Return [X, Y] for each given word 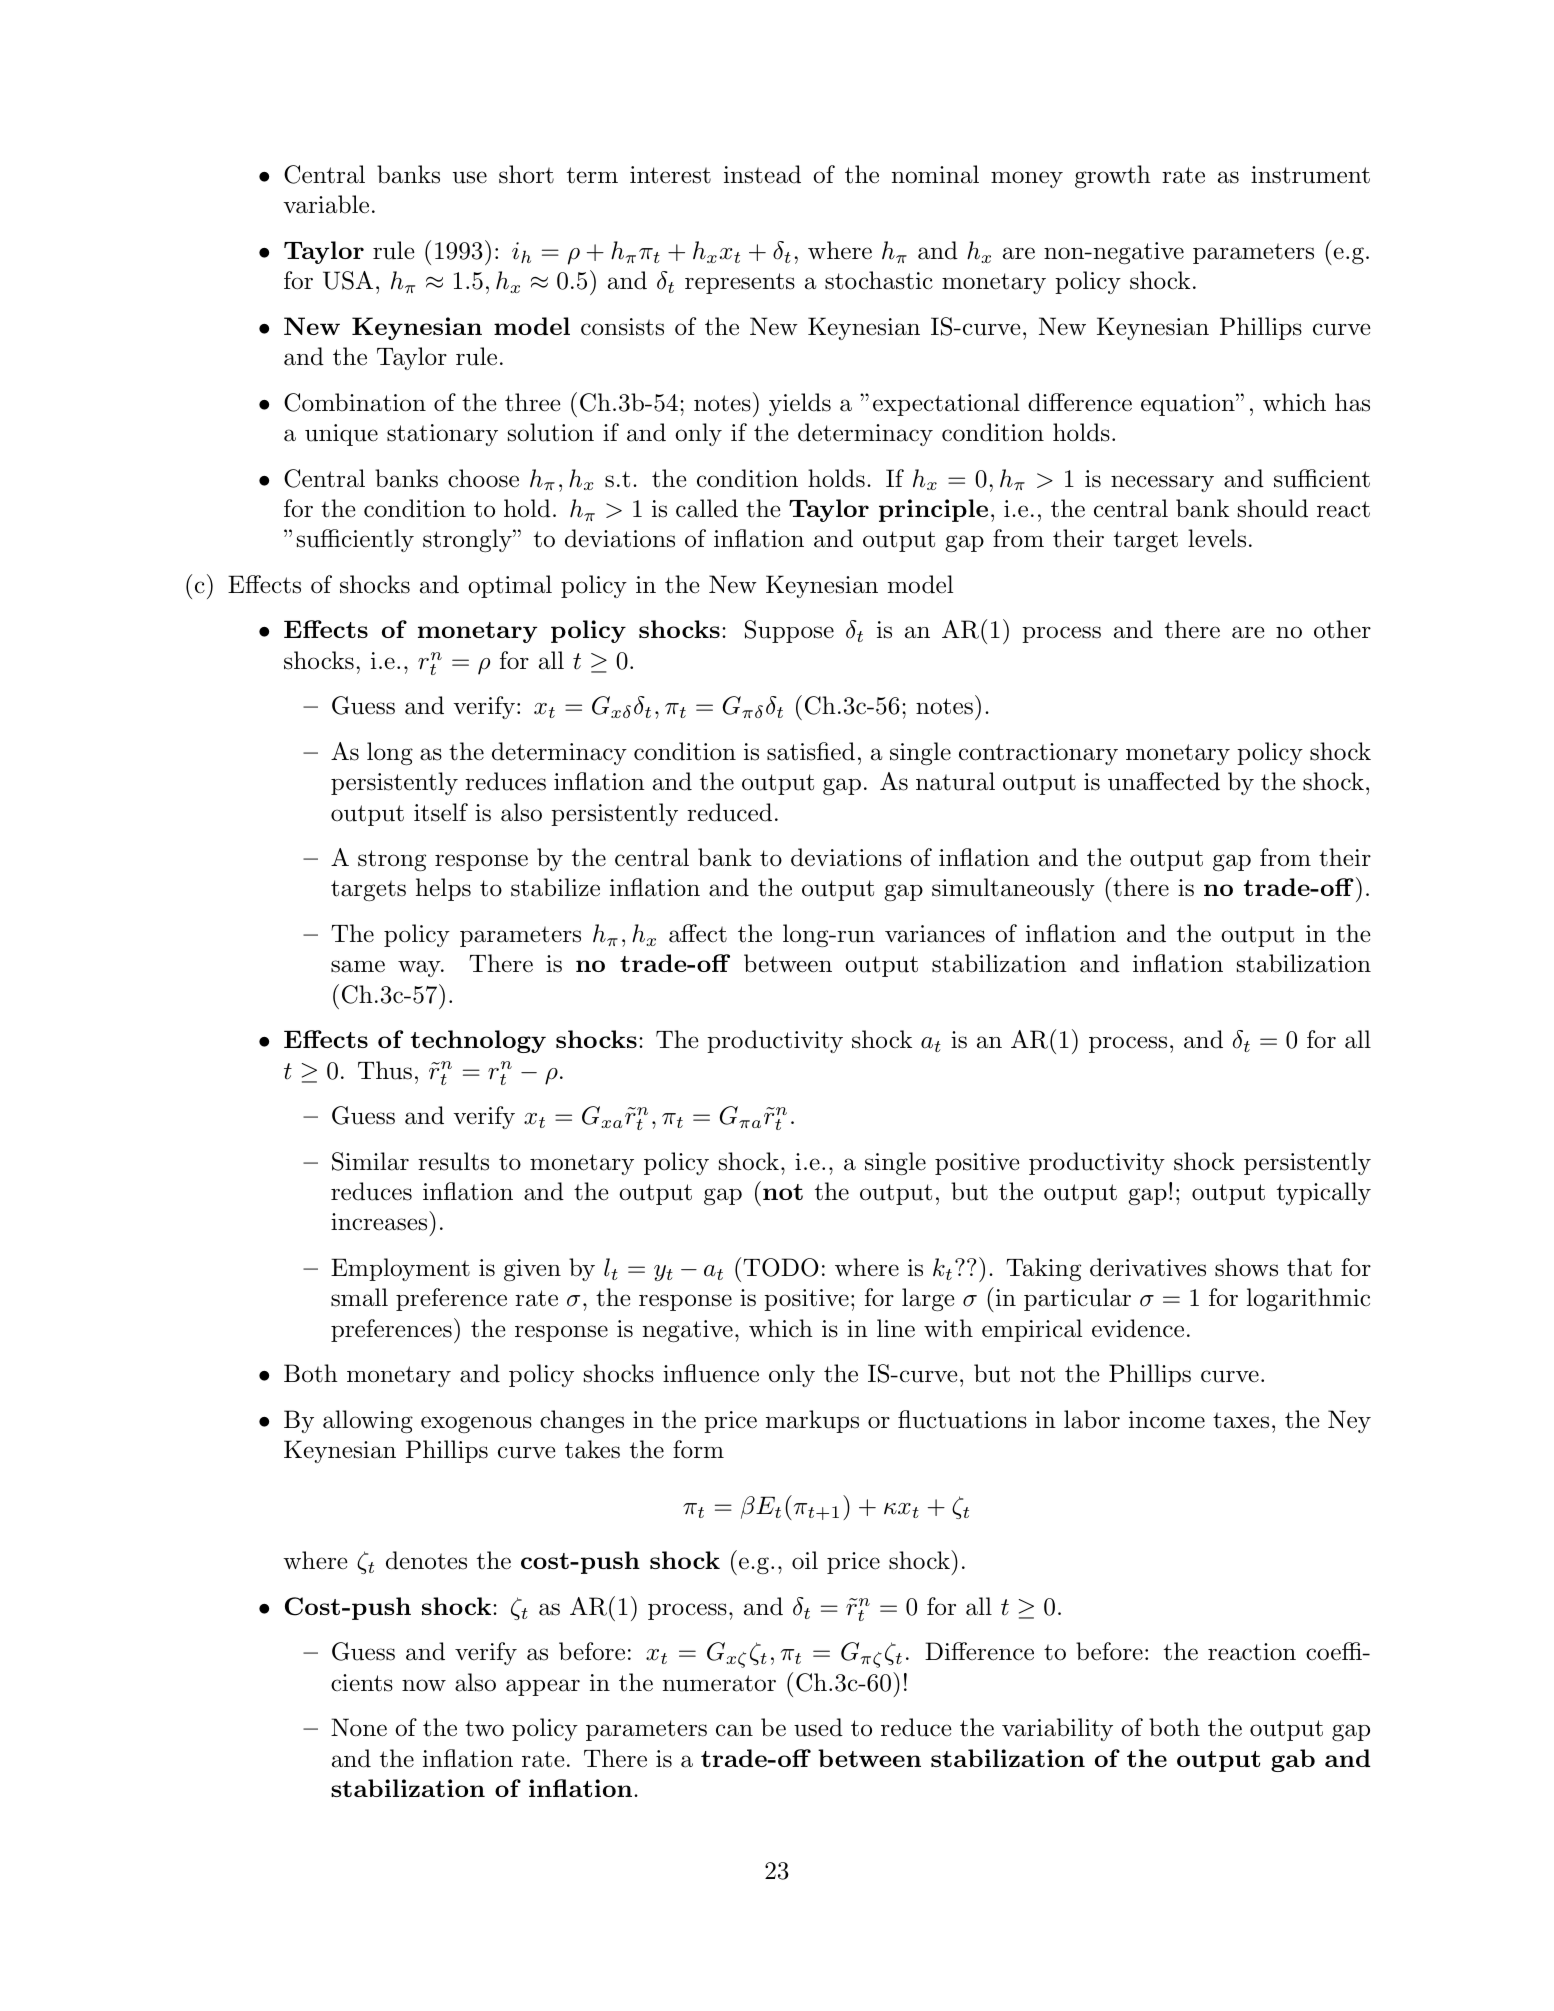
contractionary [1038, 754]
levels [1217, 538]
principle [933, 510]
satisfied [811, 751]
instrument [1310, 175]
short [526, 174]
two [484, 1728]
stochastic [879, 280]
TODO [781, 1267]
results [453, 1161]
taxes [1241, 1420]
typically [1324, 1193]
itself [441, 812]
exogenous [476, 1424]
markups [812, 1421]
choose [483, 478]
